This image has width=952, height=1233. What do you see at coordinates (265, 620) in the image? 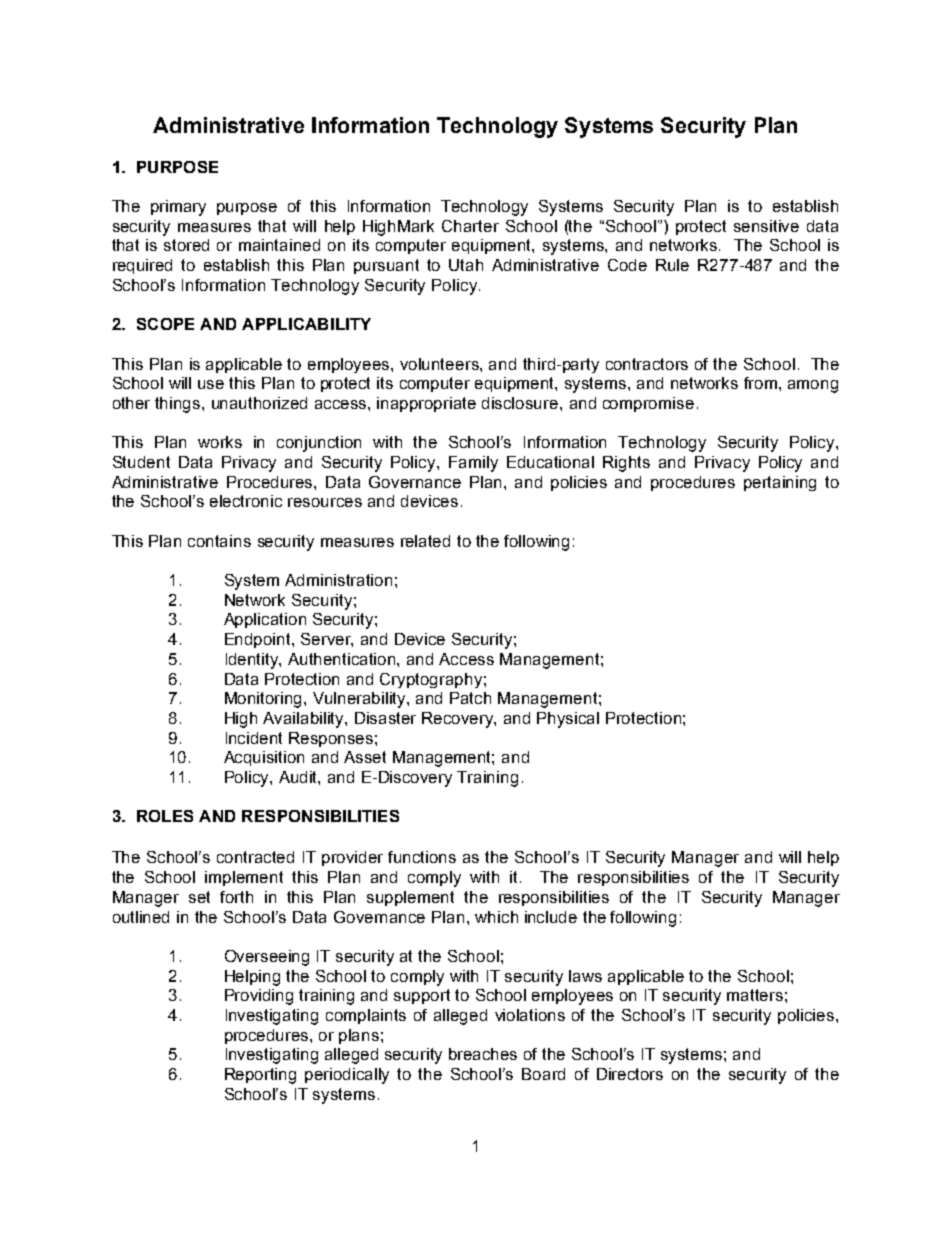
I see `Application` at bounding box center [265, 620].
